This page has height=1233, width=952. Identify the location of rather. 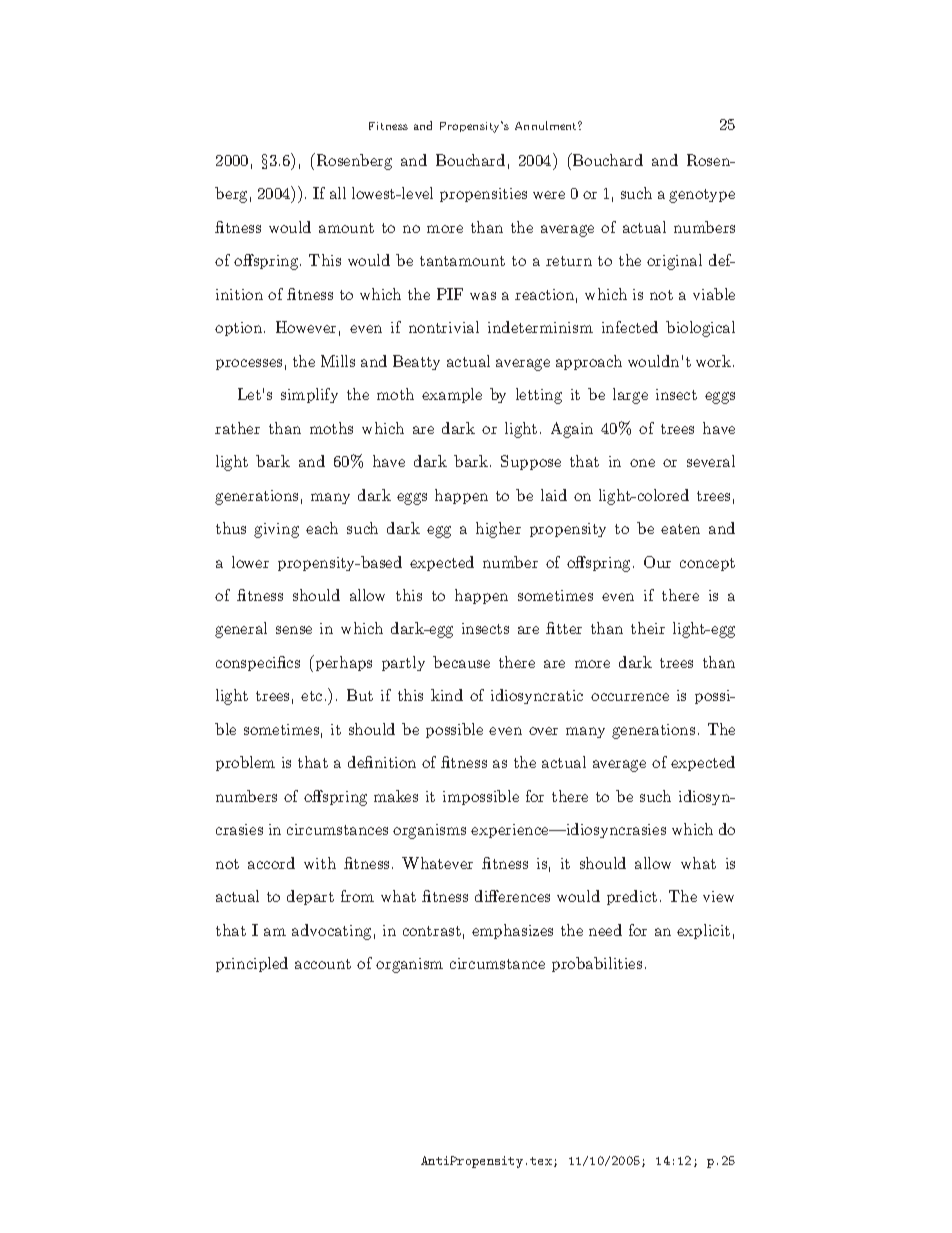
(237, 428).
